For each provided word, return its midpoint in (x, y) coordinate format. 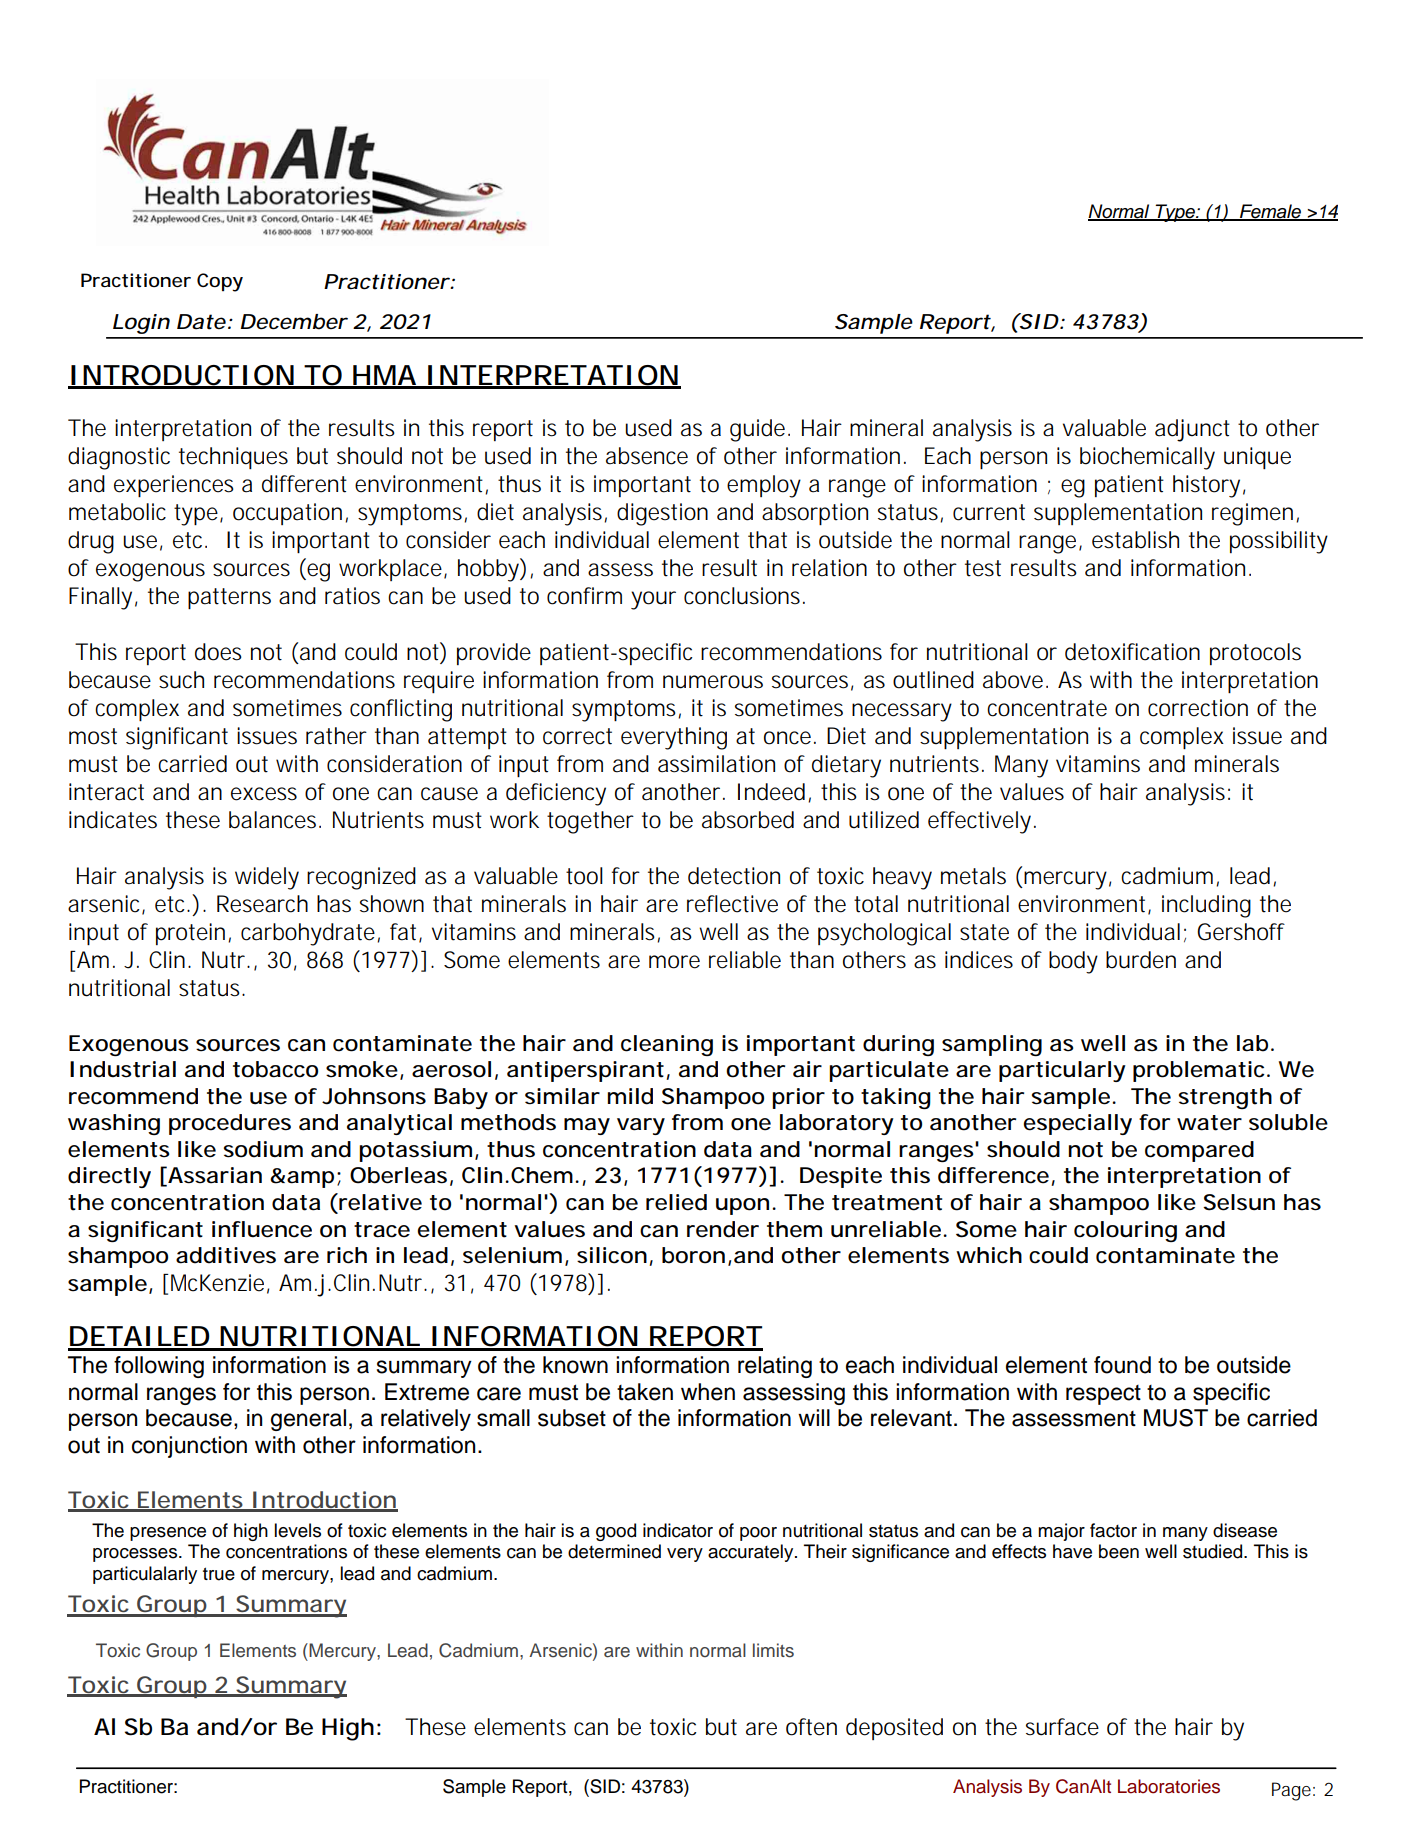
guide (760, 430)
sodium (263, 1149)
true (219, 1574)
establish (1135, 540)
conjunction (189, 1447)
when (708, 1392)
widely (267, 878)
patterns (229, 598)
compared (1199, 1151)
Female (1270, 212)
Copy (220, 282)
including (1206, 906)
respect (1103, 1395)
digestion (662, 514)
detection (734, 876)
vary (641, 1126)
